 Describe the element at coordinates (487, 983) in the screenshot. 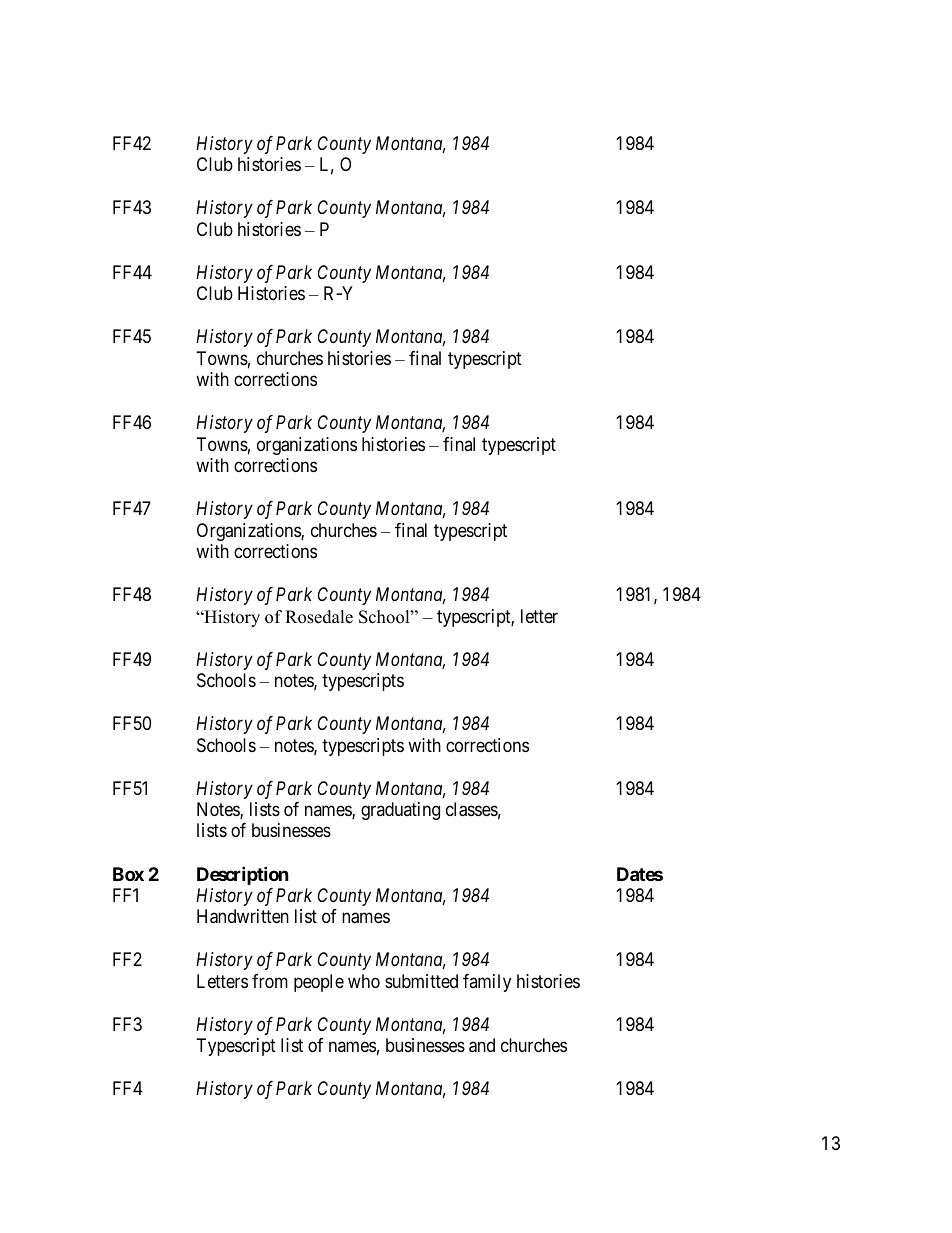

I see `family` at that location.
